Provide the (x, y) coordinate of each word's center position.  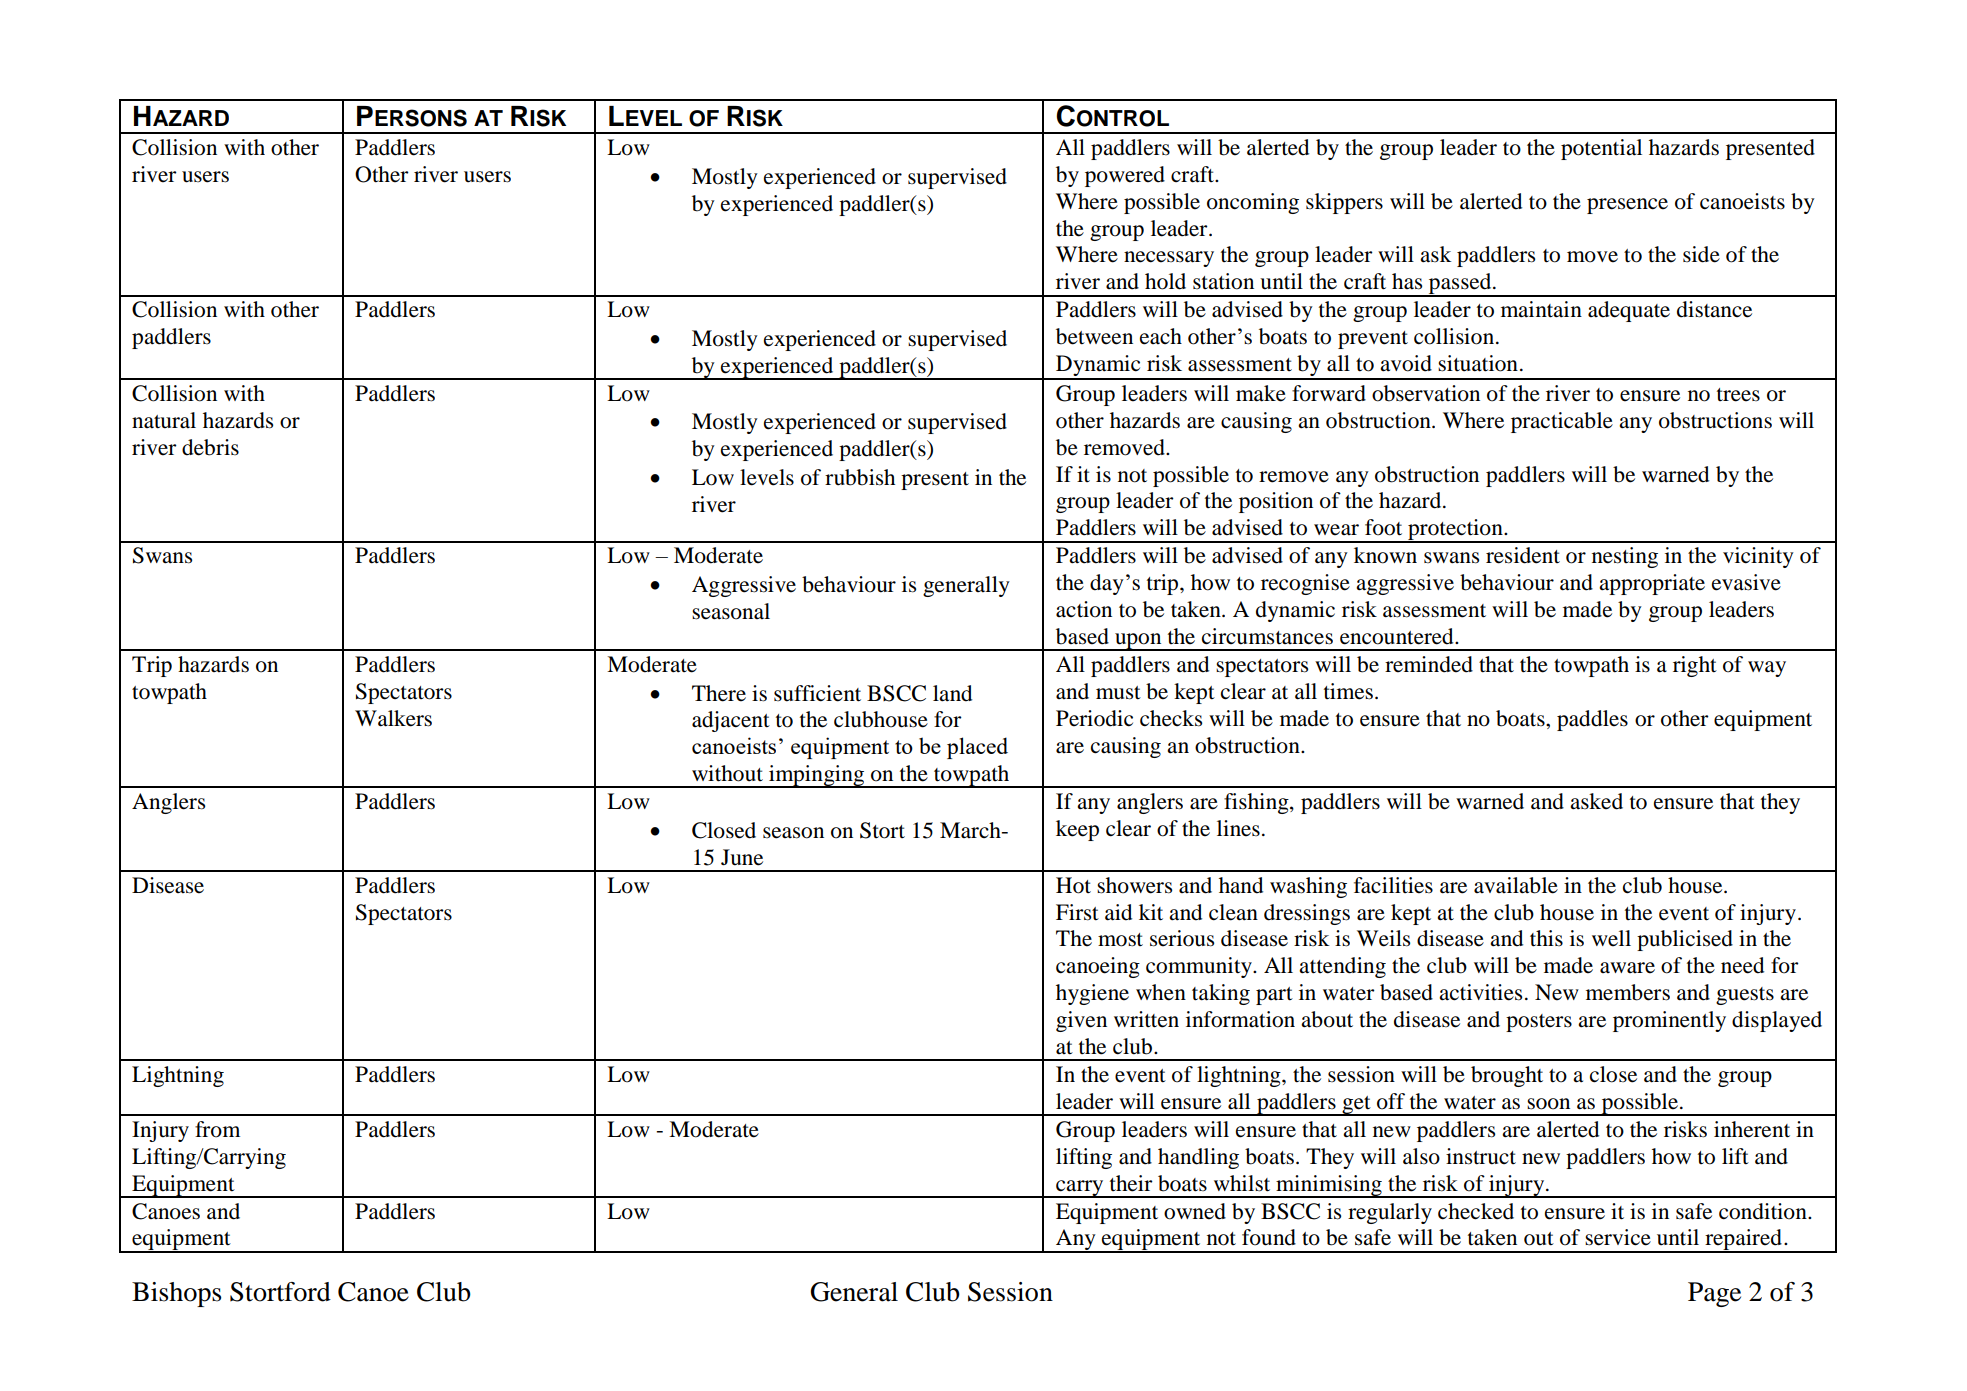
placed (977, 748)
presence (1627, 206)
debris (210, 447)
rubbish (860, 477)
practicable (1562, 422)
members (1628, 992)
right (1695, 666)
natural (164, 420)
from (217, 1129)
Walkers (393, 718)
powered (1125, 176)
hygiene (1092, 994)
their (1131, 1183)
